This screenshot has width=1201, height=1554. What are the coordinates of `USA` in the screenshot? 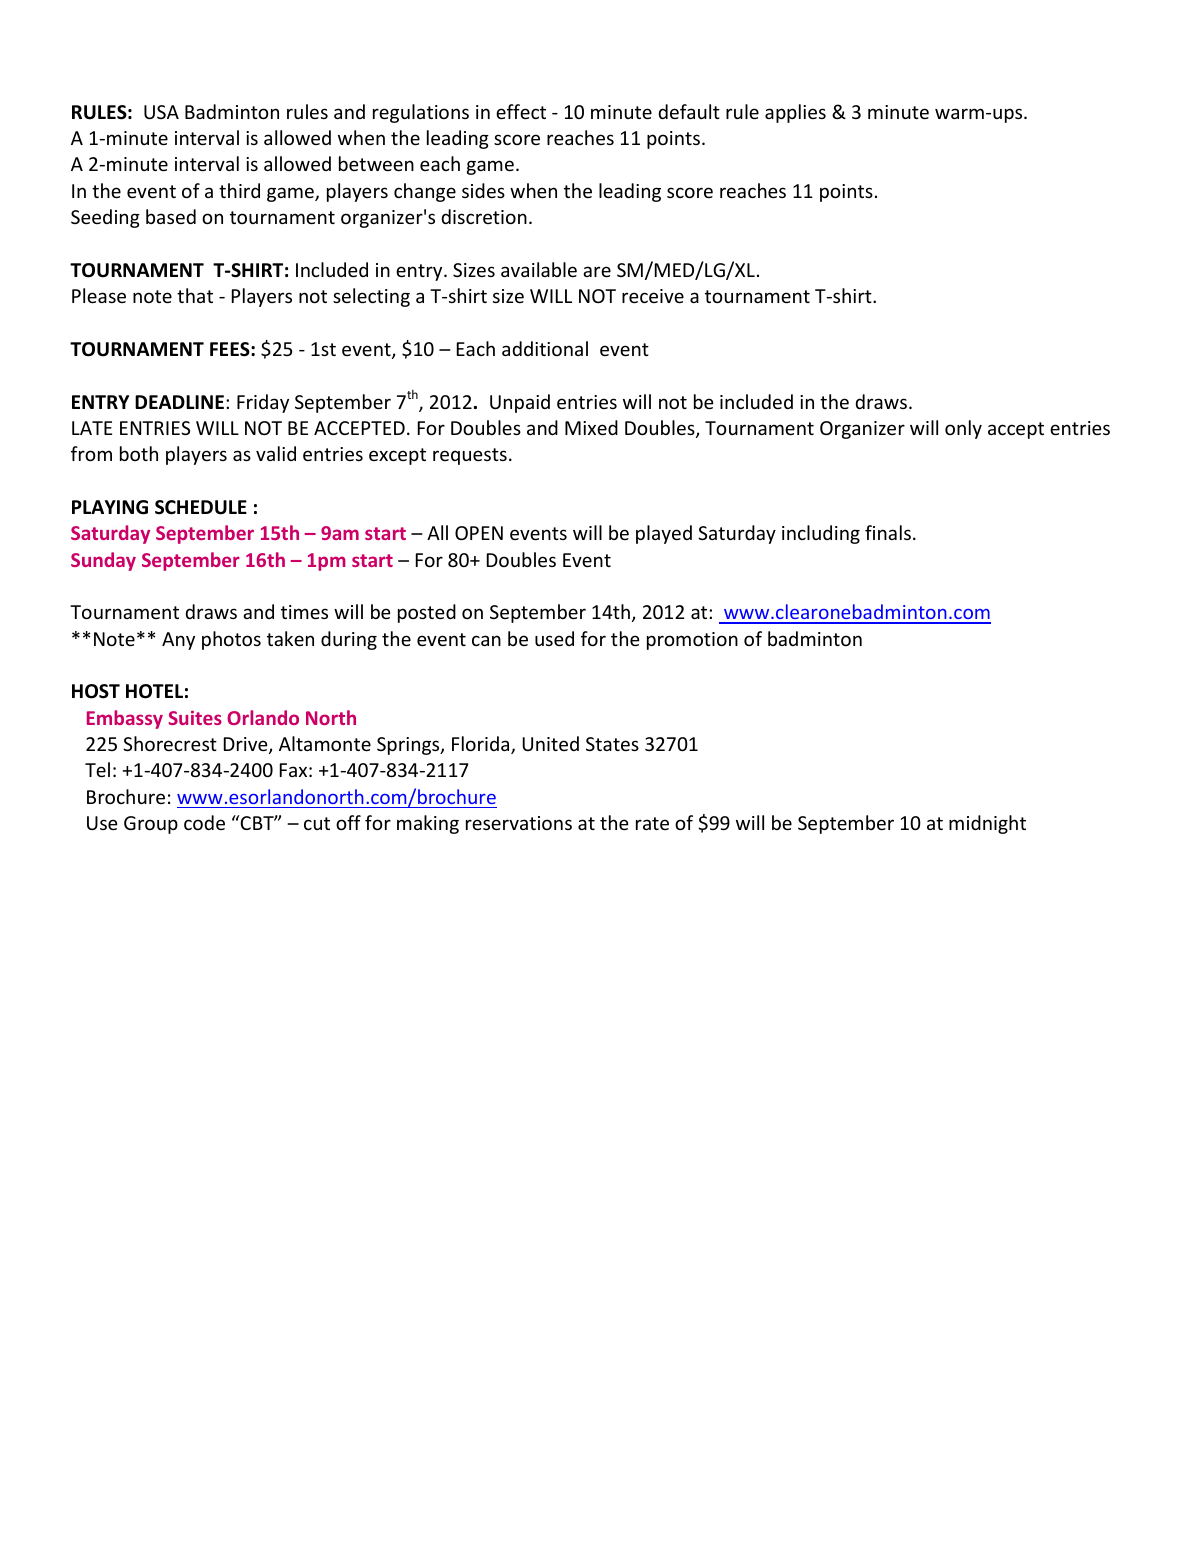 It's located at (161, 112).
